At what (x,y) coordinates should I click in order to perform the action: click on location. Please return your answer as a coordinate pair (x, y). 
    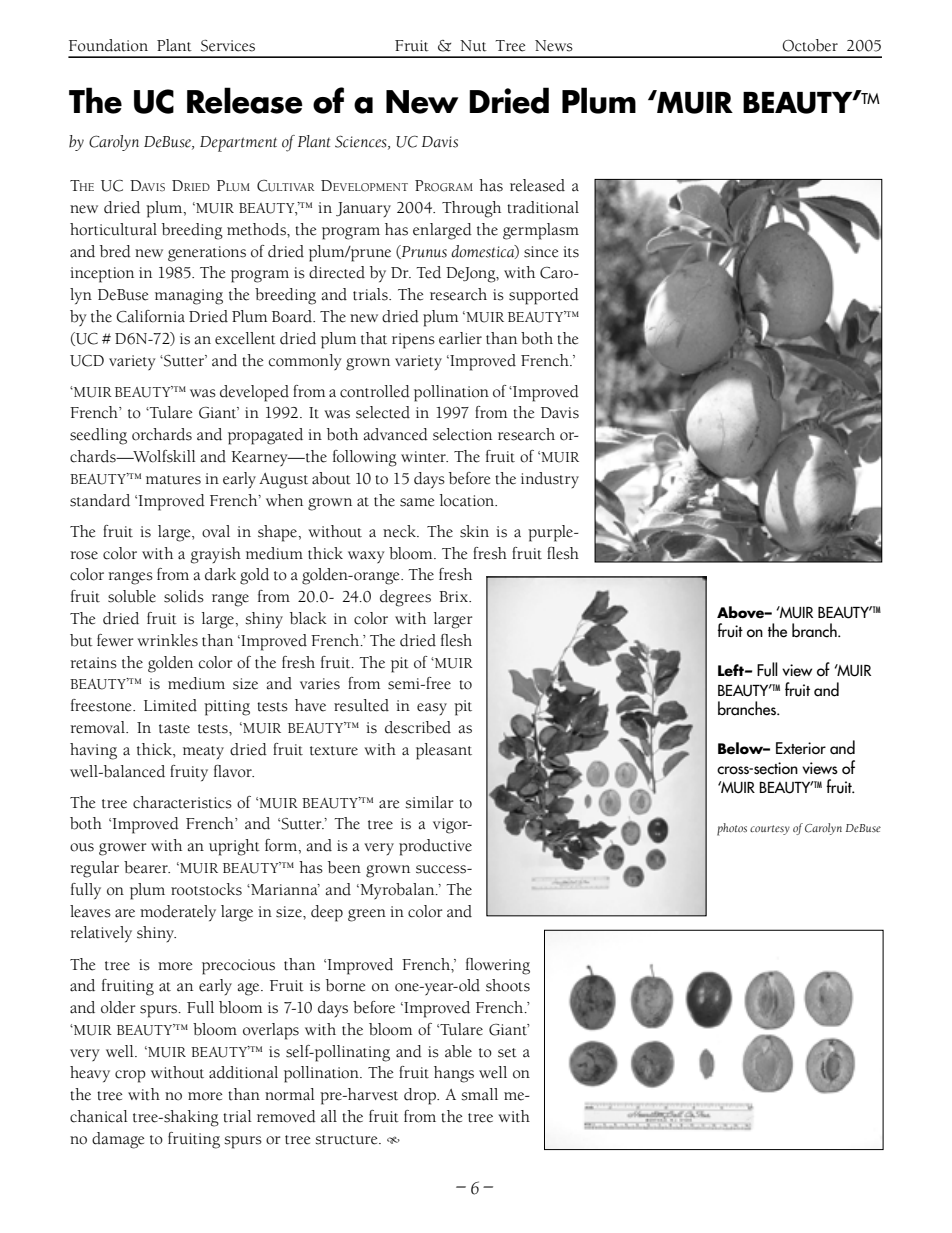
    Looking at the image, I should click on (468, 500).
